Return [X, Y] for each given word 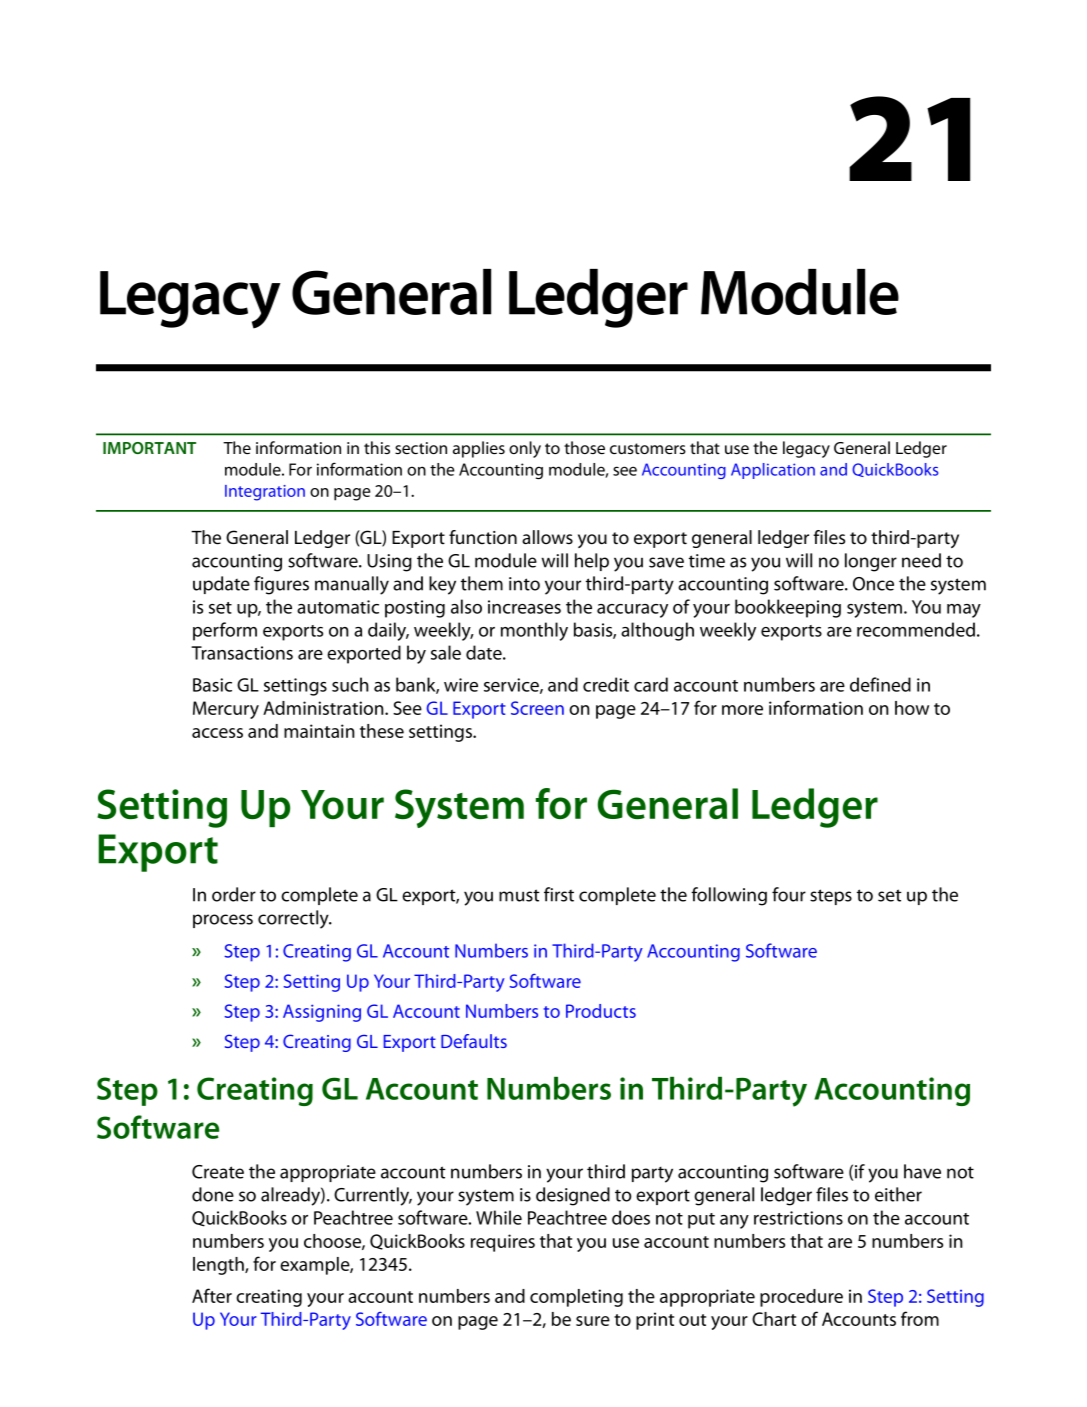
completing [576, 1298]
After [212, 1295]
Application [773, 471]
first [559, 894]
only [525, 449]
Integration [265, 493]
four [789, 894]
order [234, 894]
